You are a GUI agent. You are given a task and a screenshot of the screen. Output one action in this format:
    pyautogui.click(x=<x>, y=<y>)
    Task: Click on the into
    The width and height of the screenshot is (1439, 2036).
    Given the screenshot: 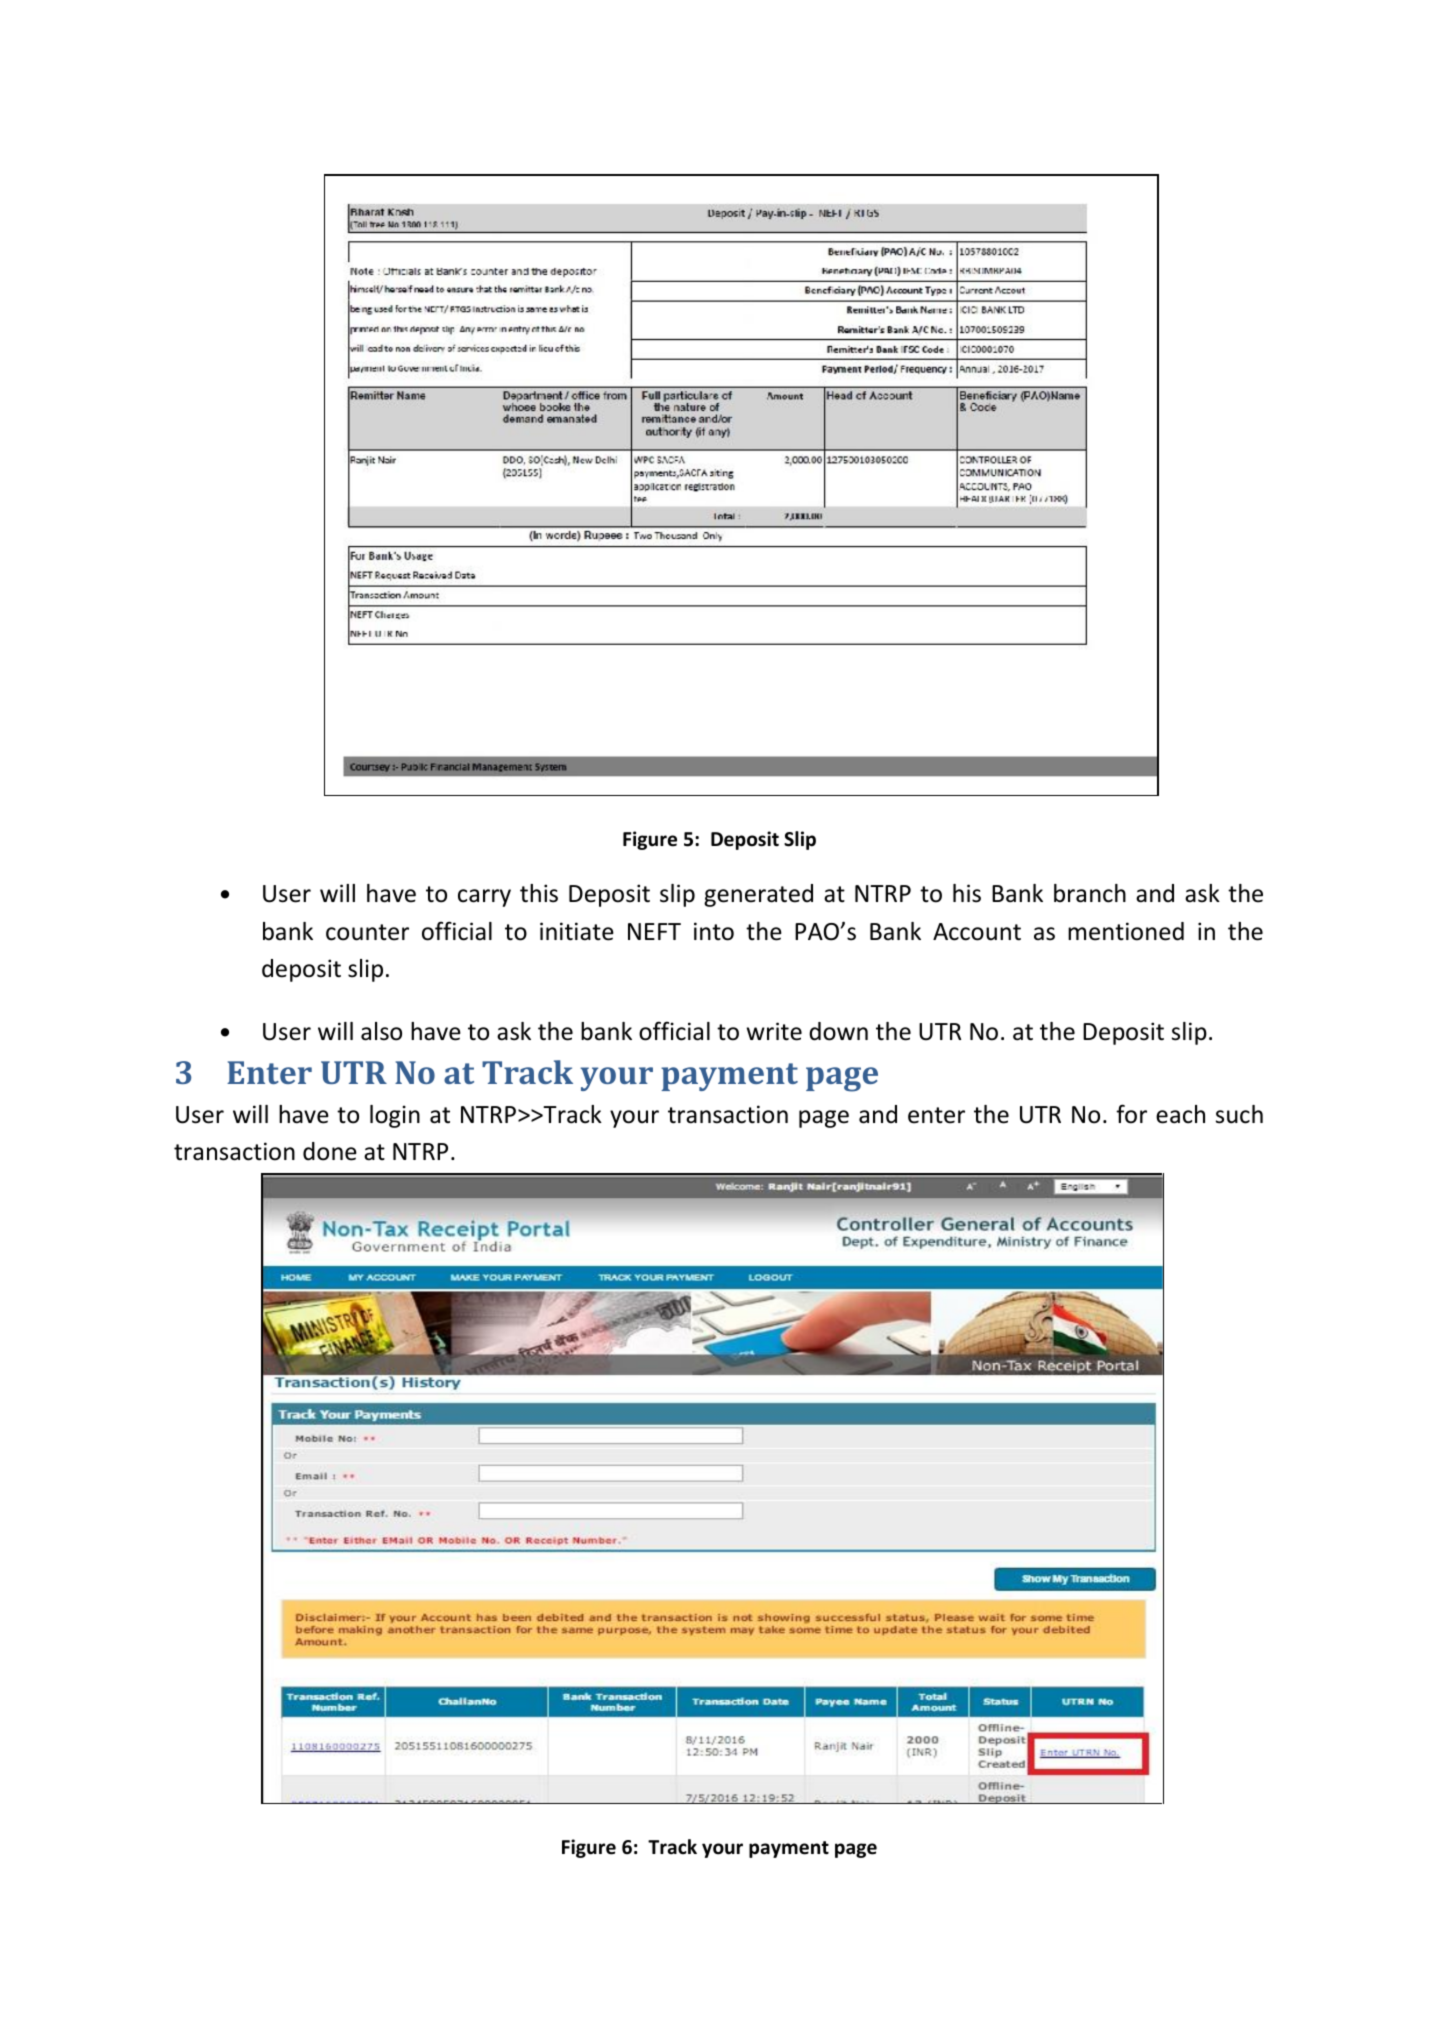 What is the action you would take?
    pyautogui.click(x=714, y=931)
